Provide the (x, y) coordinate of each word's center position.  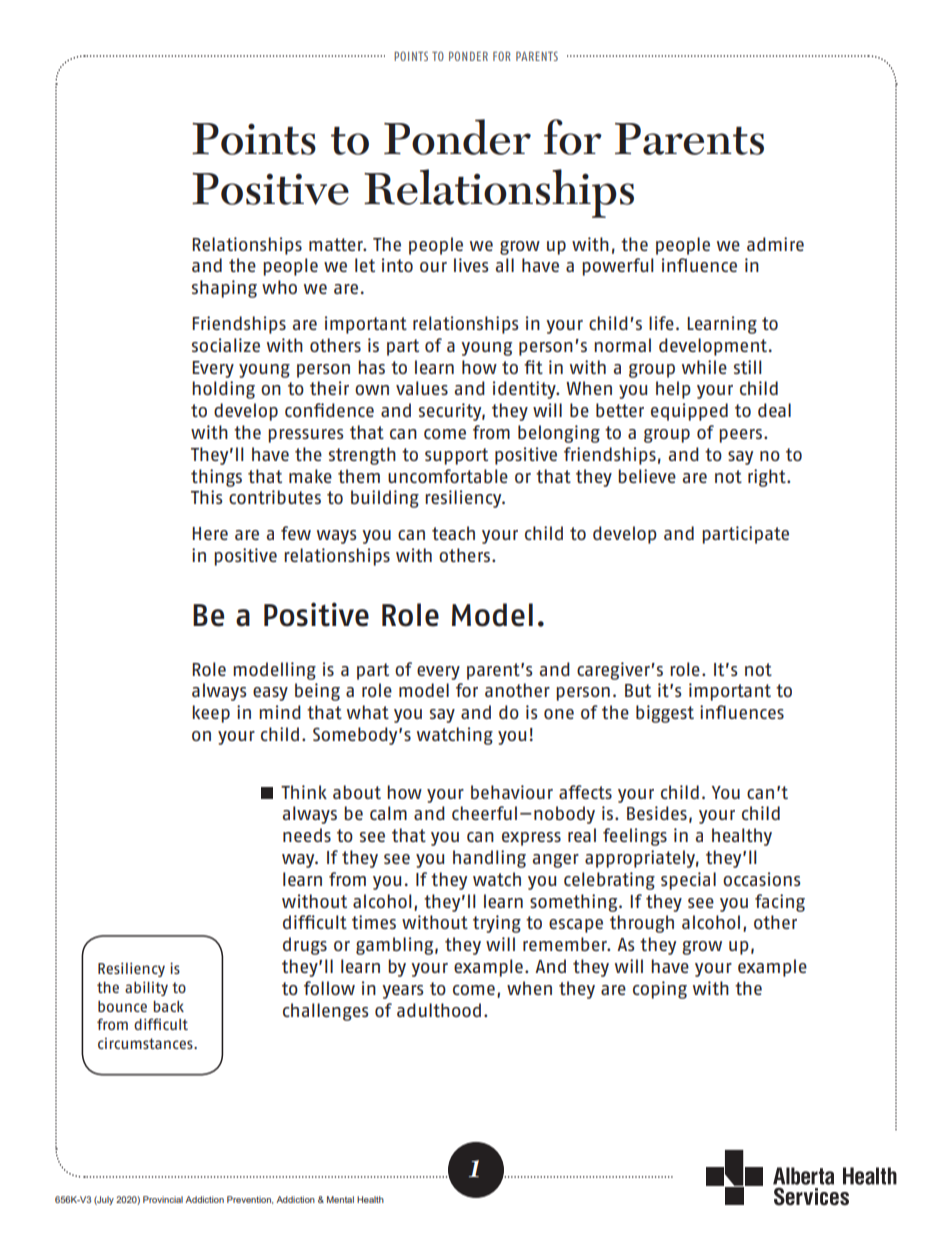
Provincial (163, 1199)
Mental (340, 1199)
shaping (224, 289)
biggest (665, 714)
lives (471, 265)
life (661, 323)
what (368, 712)
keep (211, 714)
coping (660, 990)
